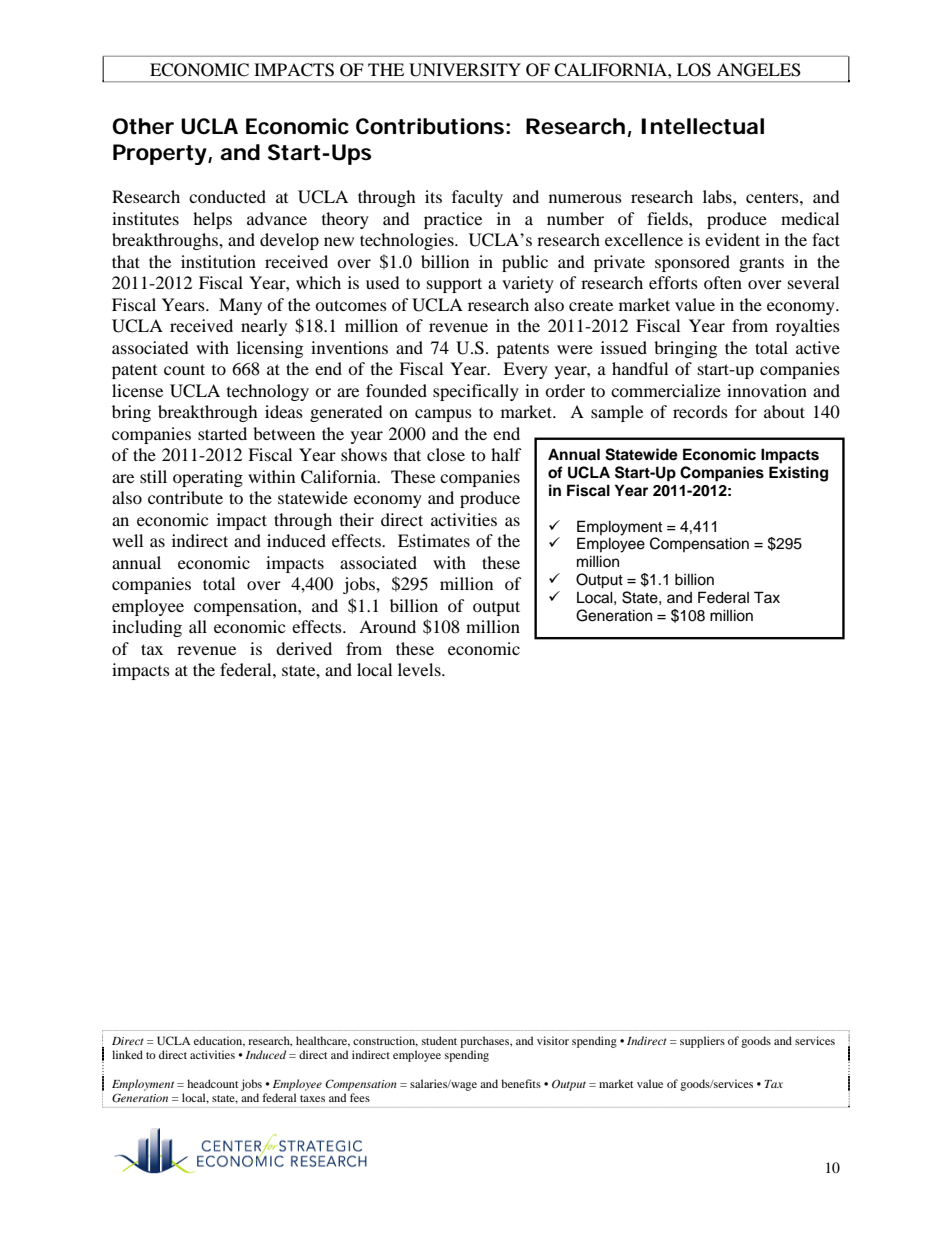  Describe the element at coordinates (147, 628) in the screenshot. I see `including` at that location.
